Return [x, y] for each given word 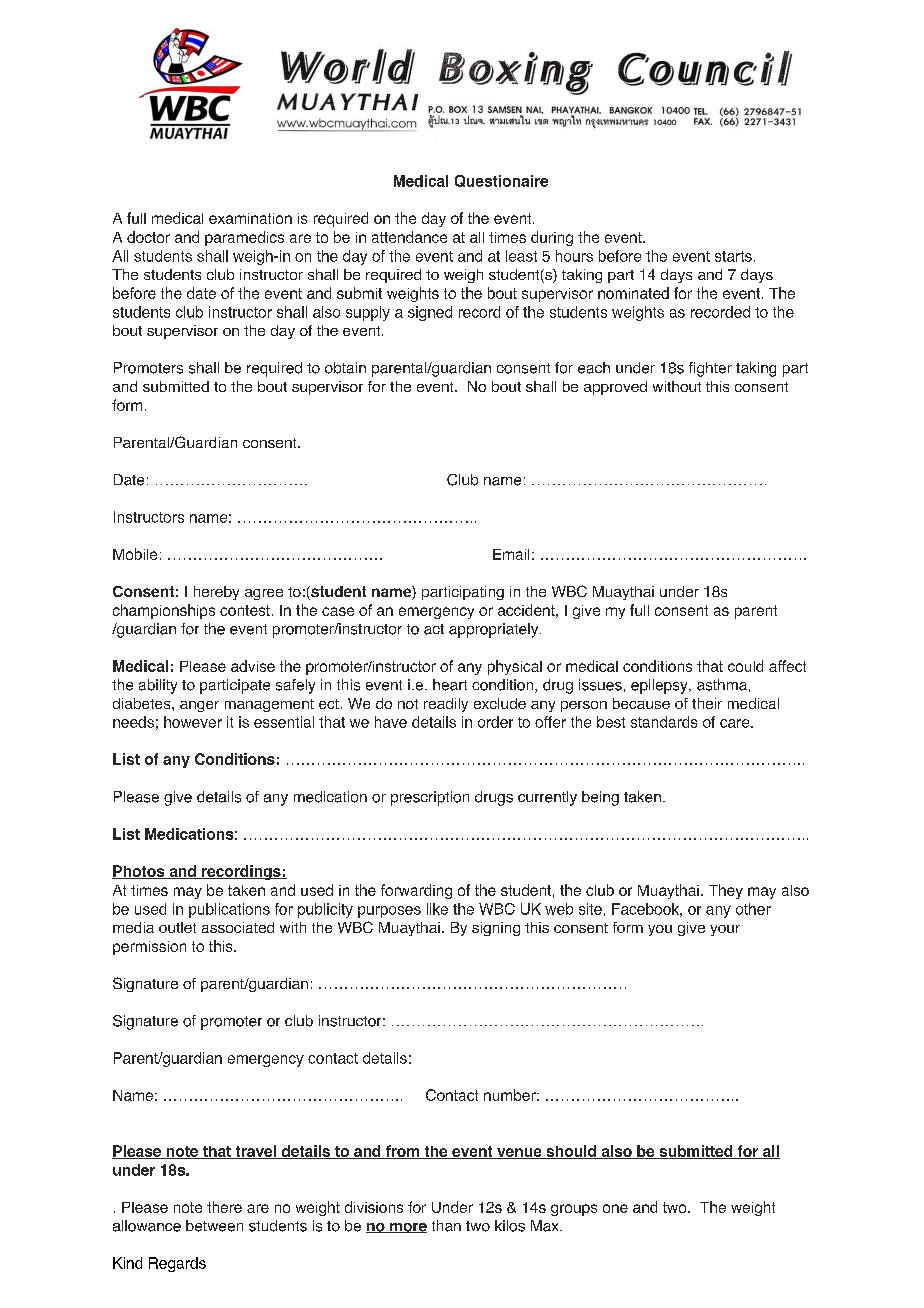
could [745, 666]
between [214, 1226]
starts [733, 256]
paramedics [244, 238]
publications [229, 910]
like [437, 909]
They [726, 891]
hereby [216, 593]
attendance [409, 237]
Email [511, 554]
